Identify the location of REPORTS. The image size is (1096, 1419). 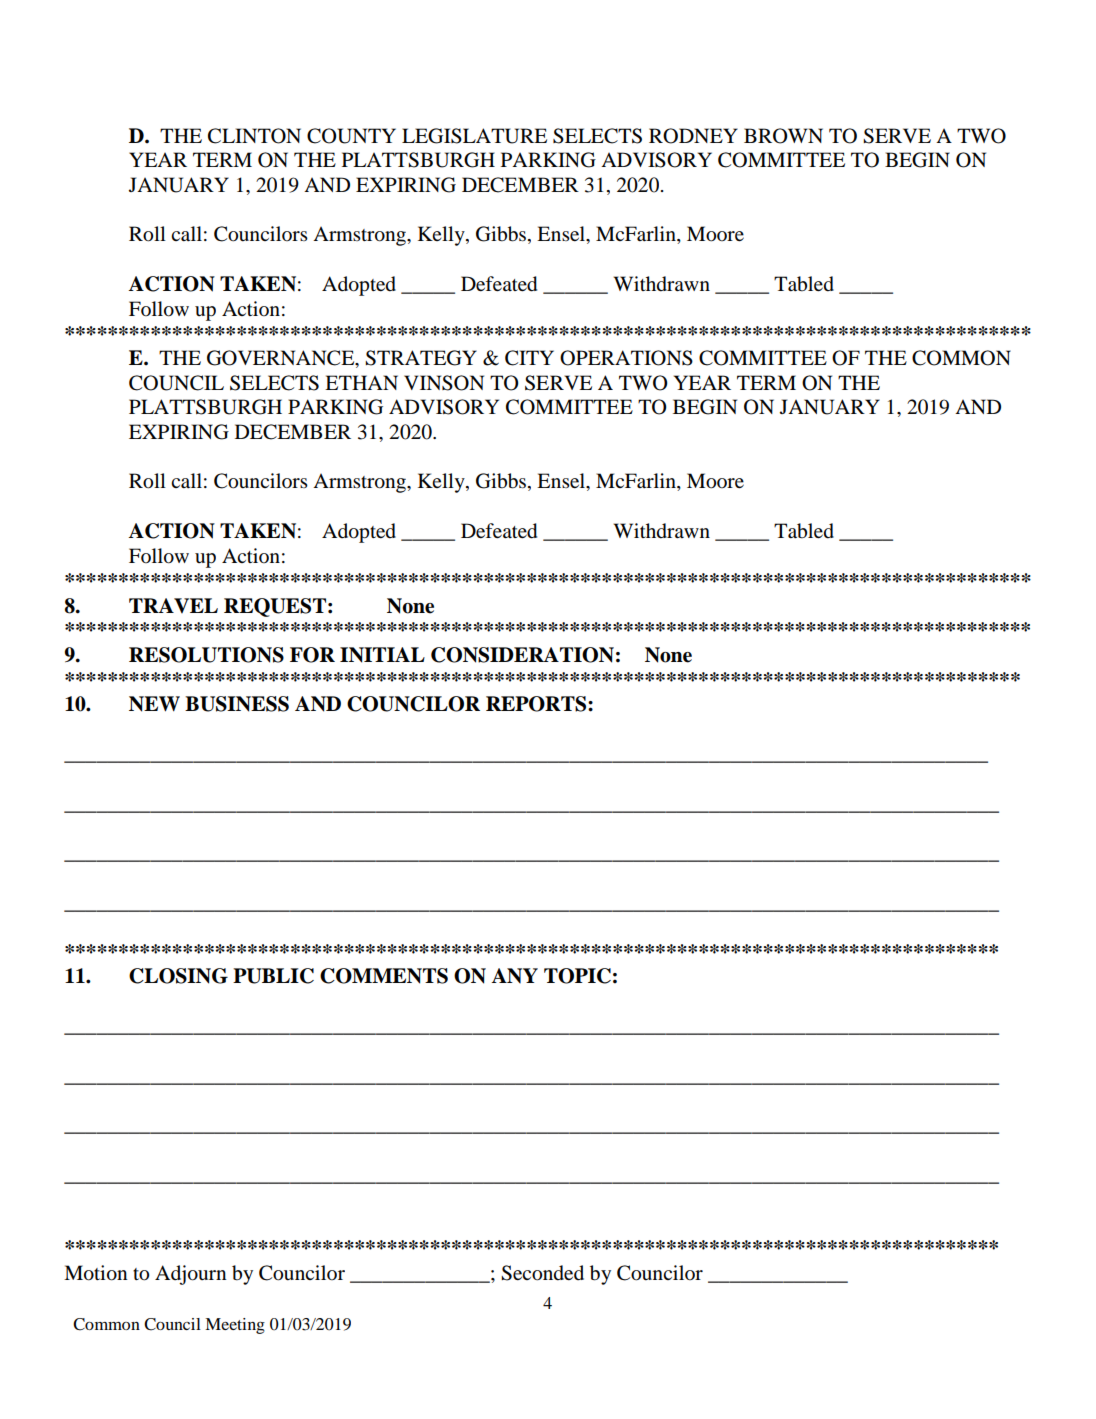
(537, 704).
